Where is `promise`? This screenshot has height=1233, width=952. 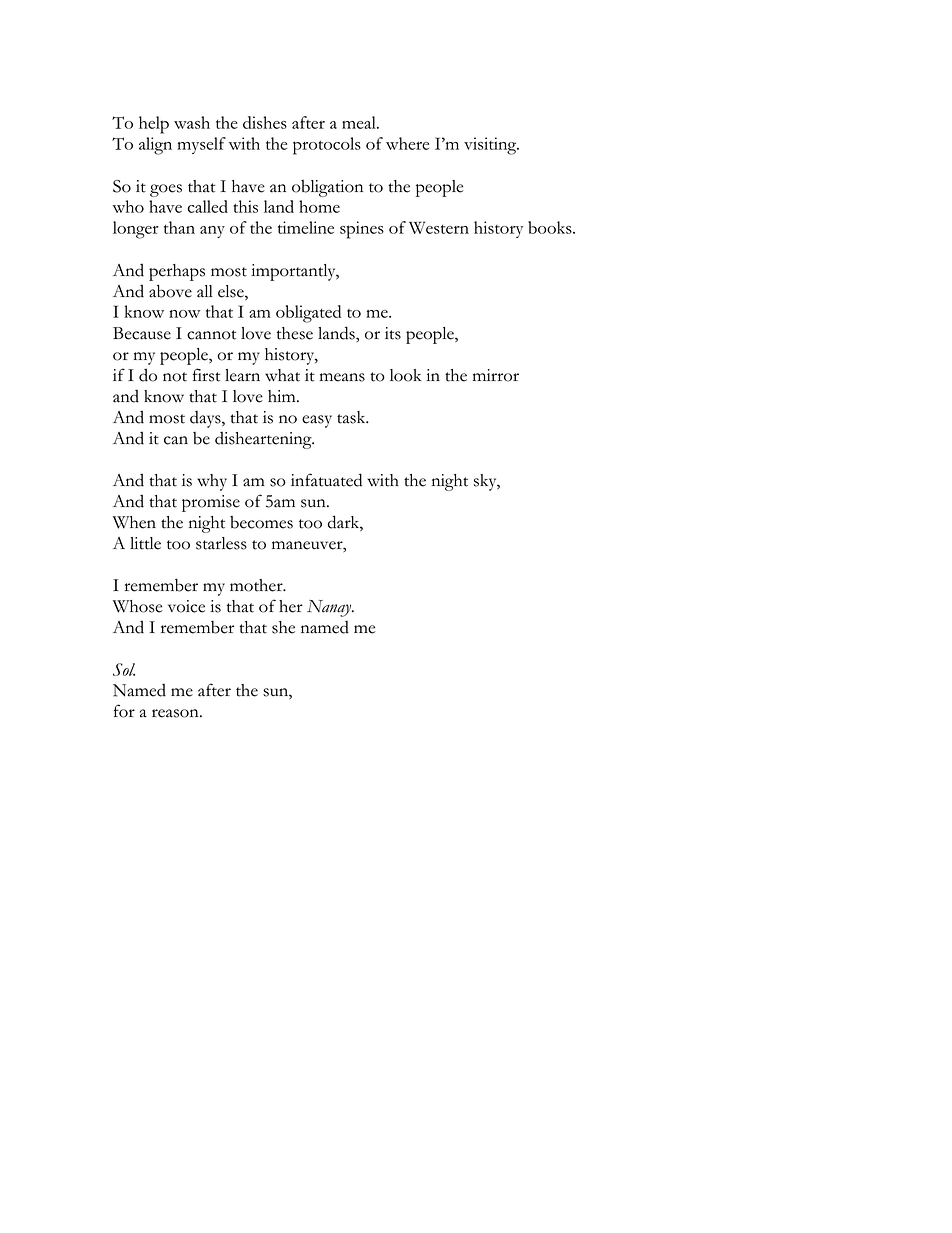 promise is located at coordinates (211, 503).
